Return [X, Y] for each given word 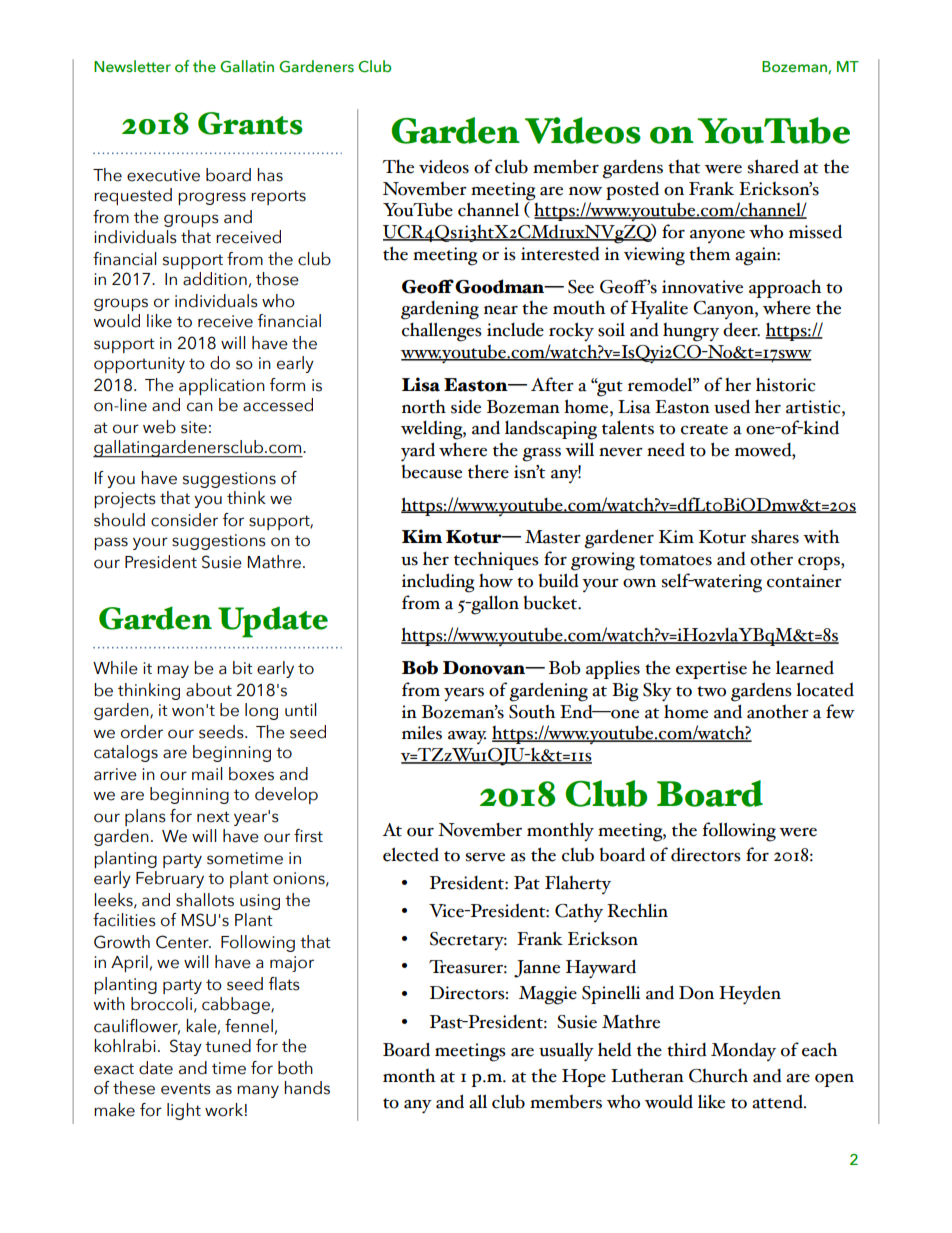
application [222, 386]
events [186, 1089]
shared [773, 166]
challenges [442, 332]
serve [485, 857]
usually [566, 1052]
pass [111, 543]
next [213, 817]
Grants [250, 123]
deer [741, 329]
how [496, 580]
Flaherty [578, 884]
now [585, 191]
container [804, 581]
